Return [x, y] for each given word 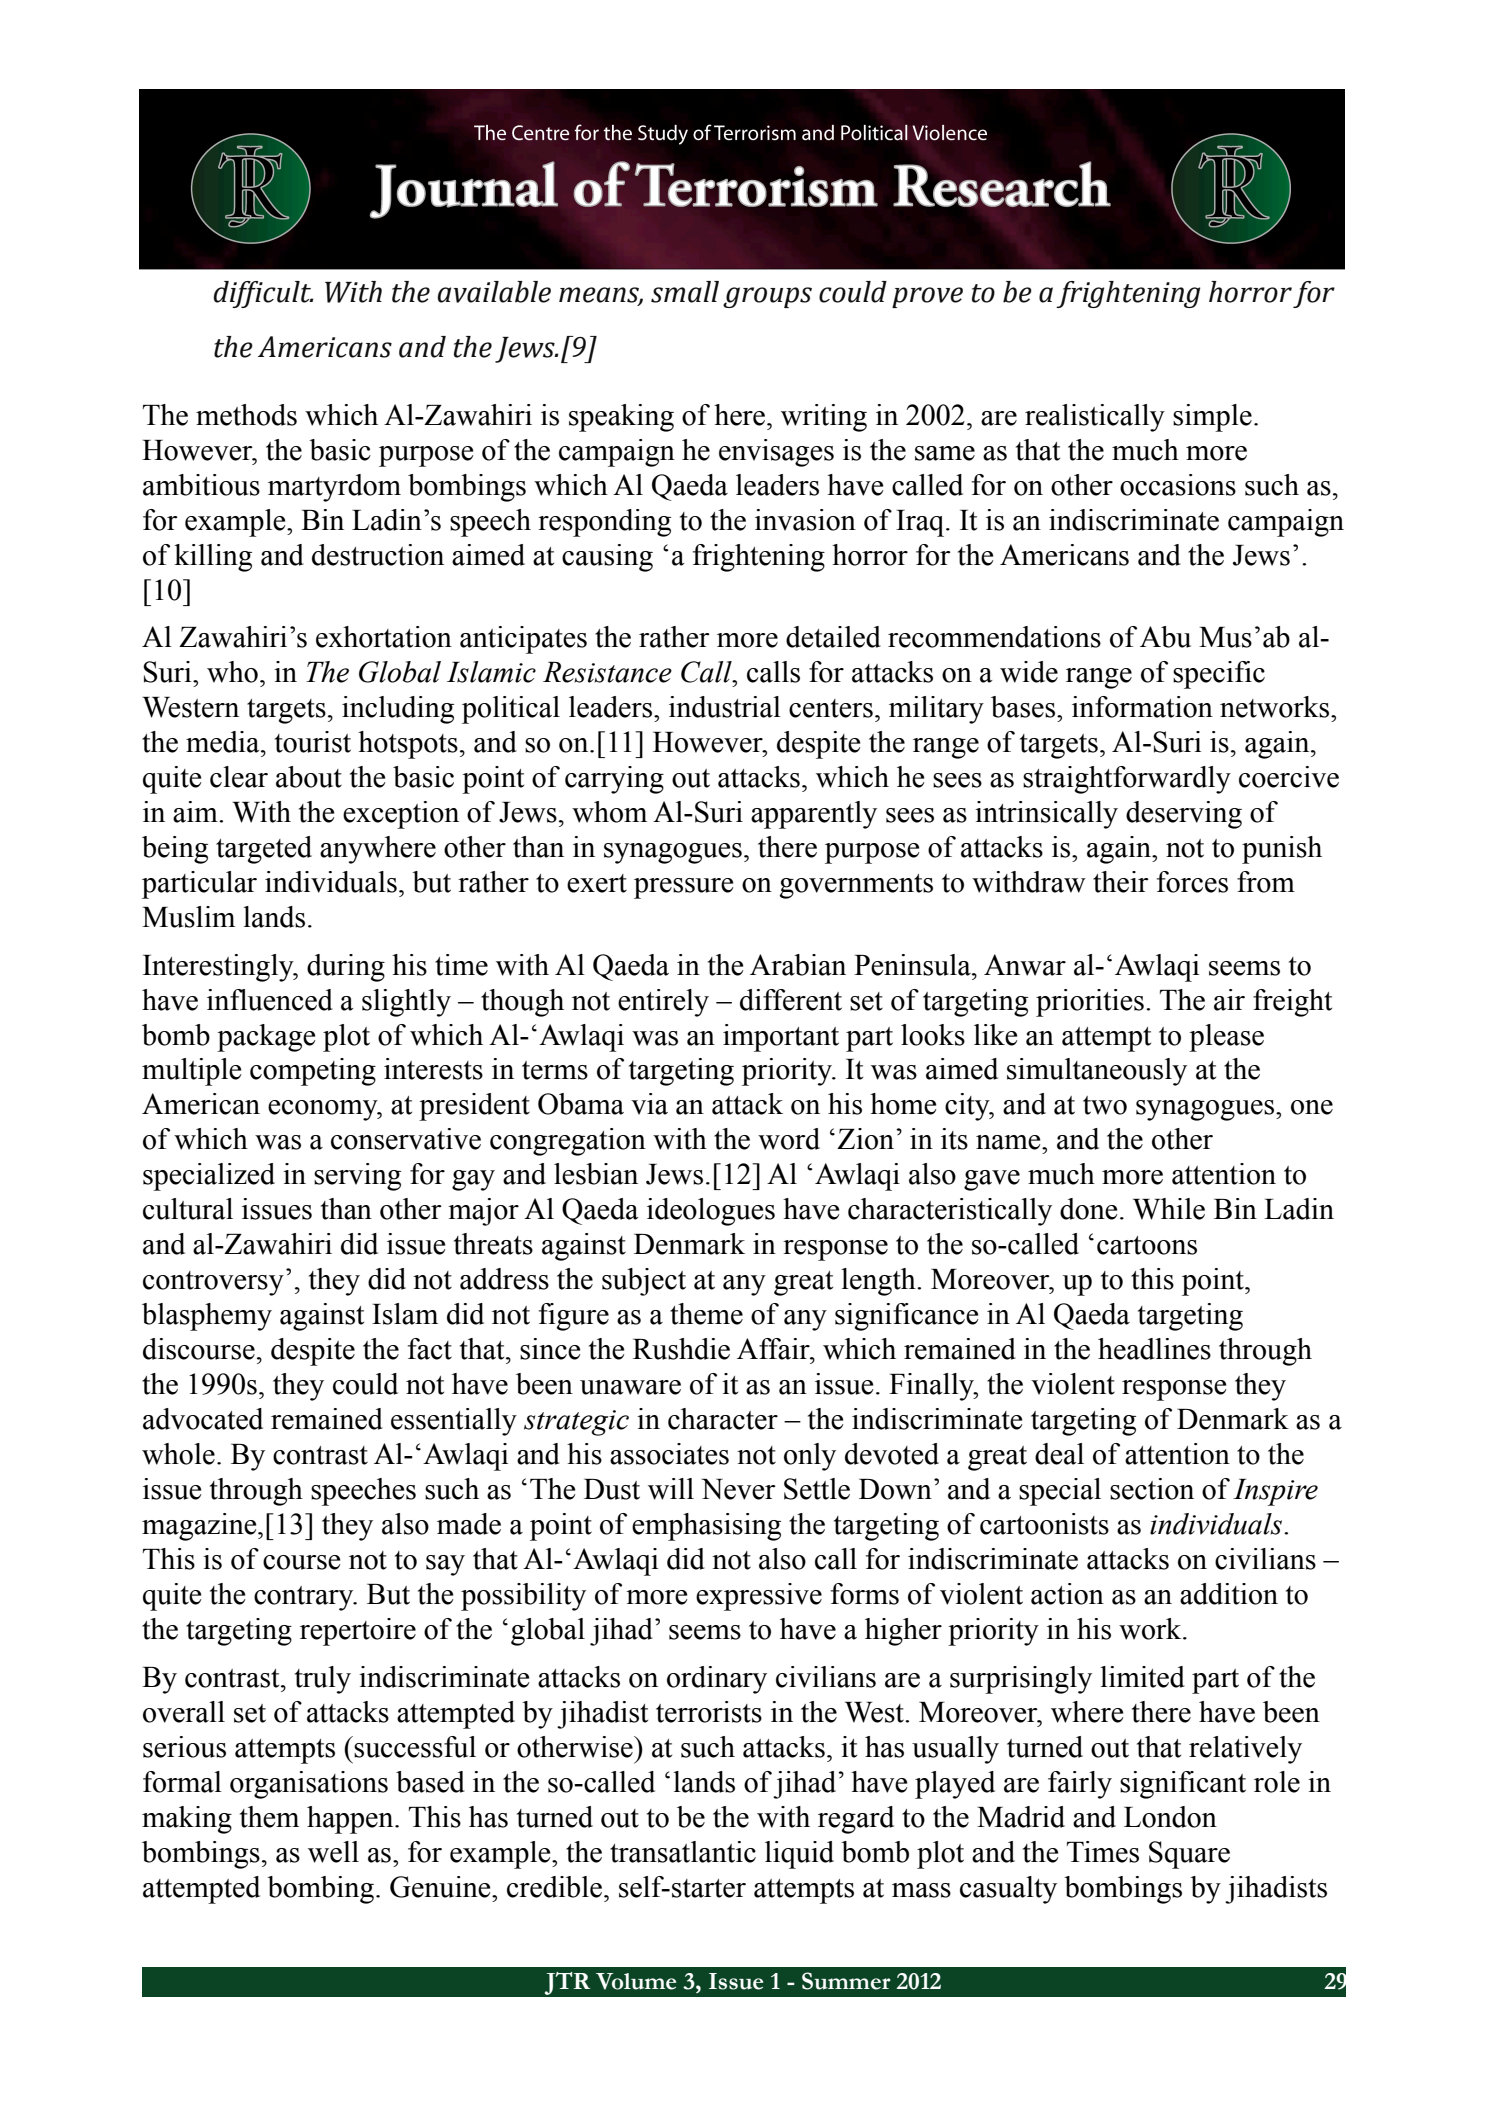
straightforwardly [1127, 780]
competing [313, 1072]
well [333, 1852]
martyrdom [334, 488]
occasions [1178, 485]
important [781, 1038]
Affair [774, 1349]
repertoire [358, 1632]
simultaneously [1097, 1072]
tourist [313, 742]
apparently [814, 815]
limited [1142, 1677]
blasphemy [207, 1317]
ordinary [717, 1680]
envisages [776, 453]
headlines [1154, 1349]
